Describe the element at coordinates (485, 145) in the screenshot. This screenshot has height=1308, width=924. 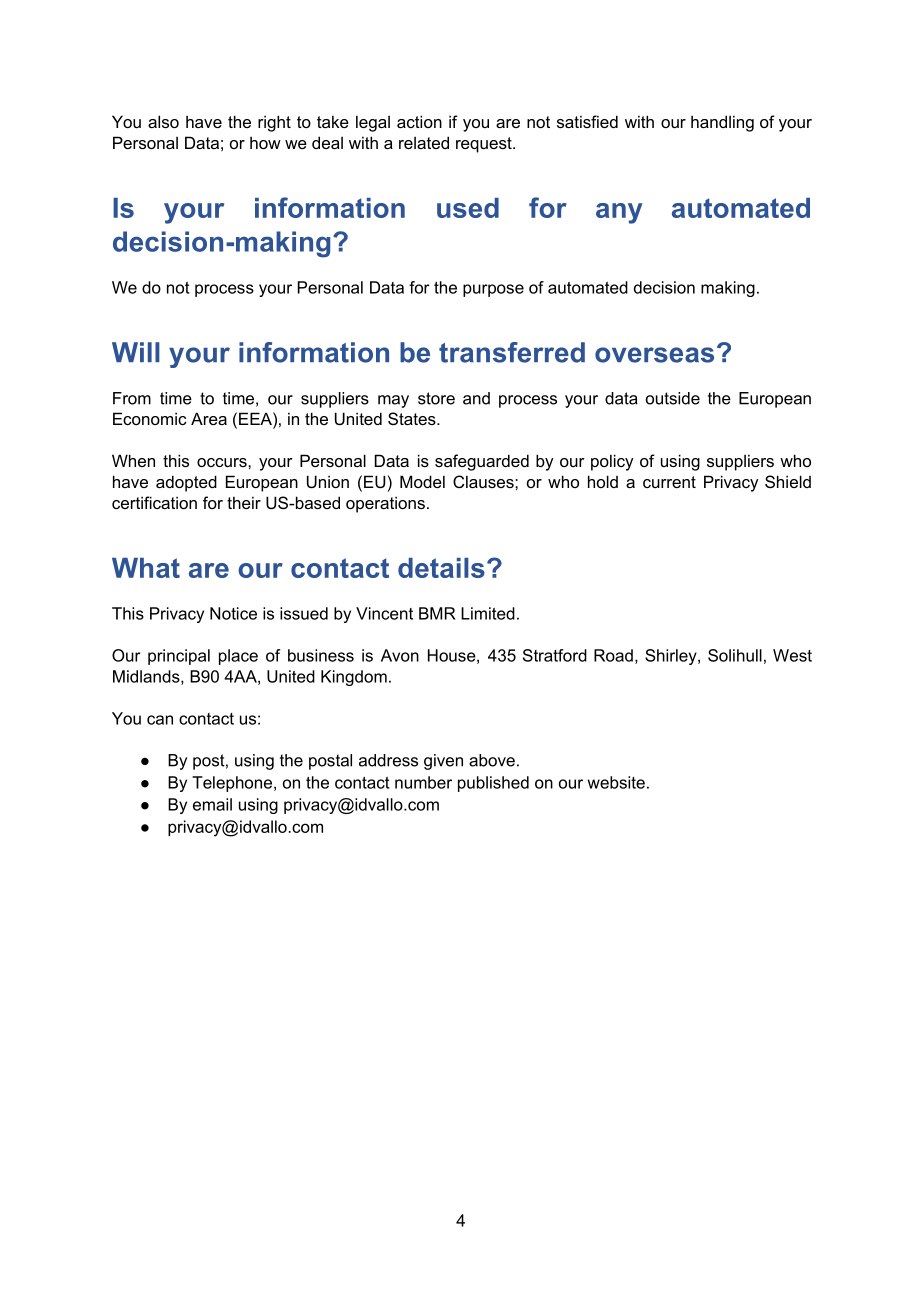
I see `request` at that location.
